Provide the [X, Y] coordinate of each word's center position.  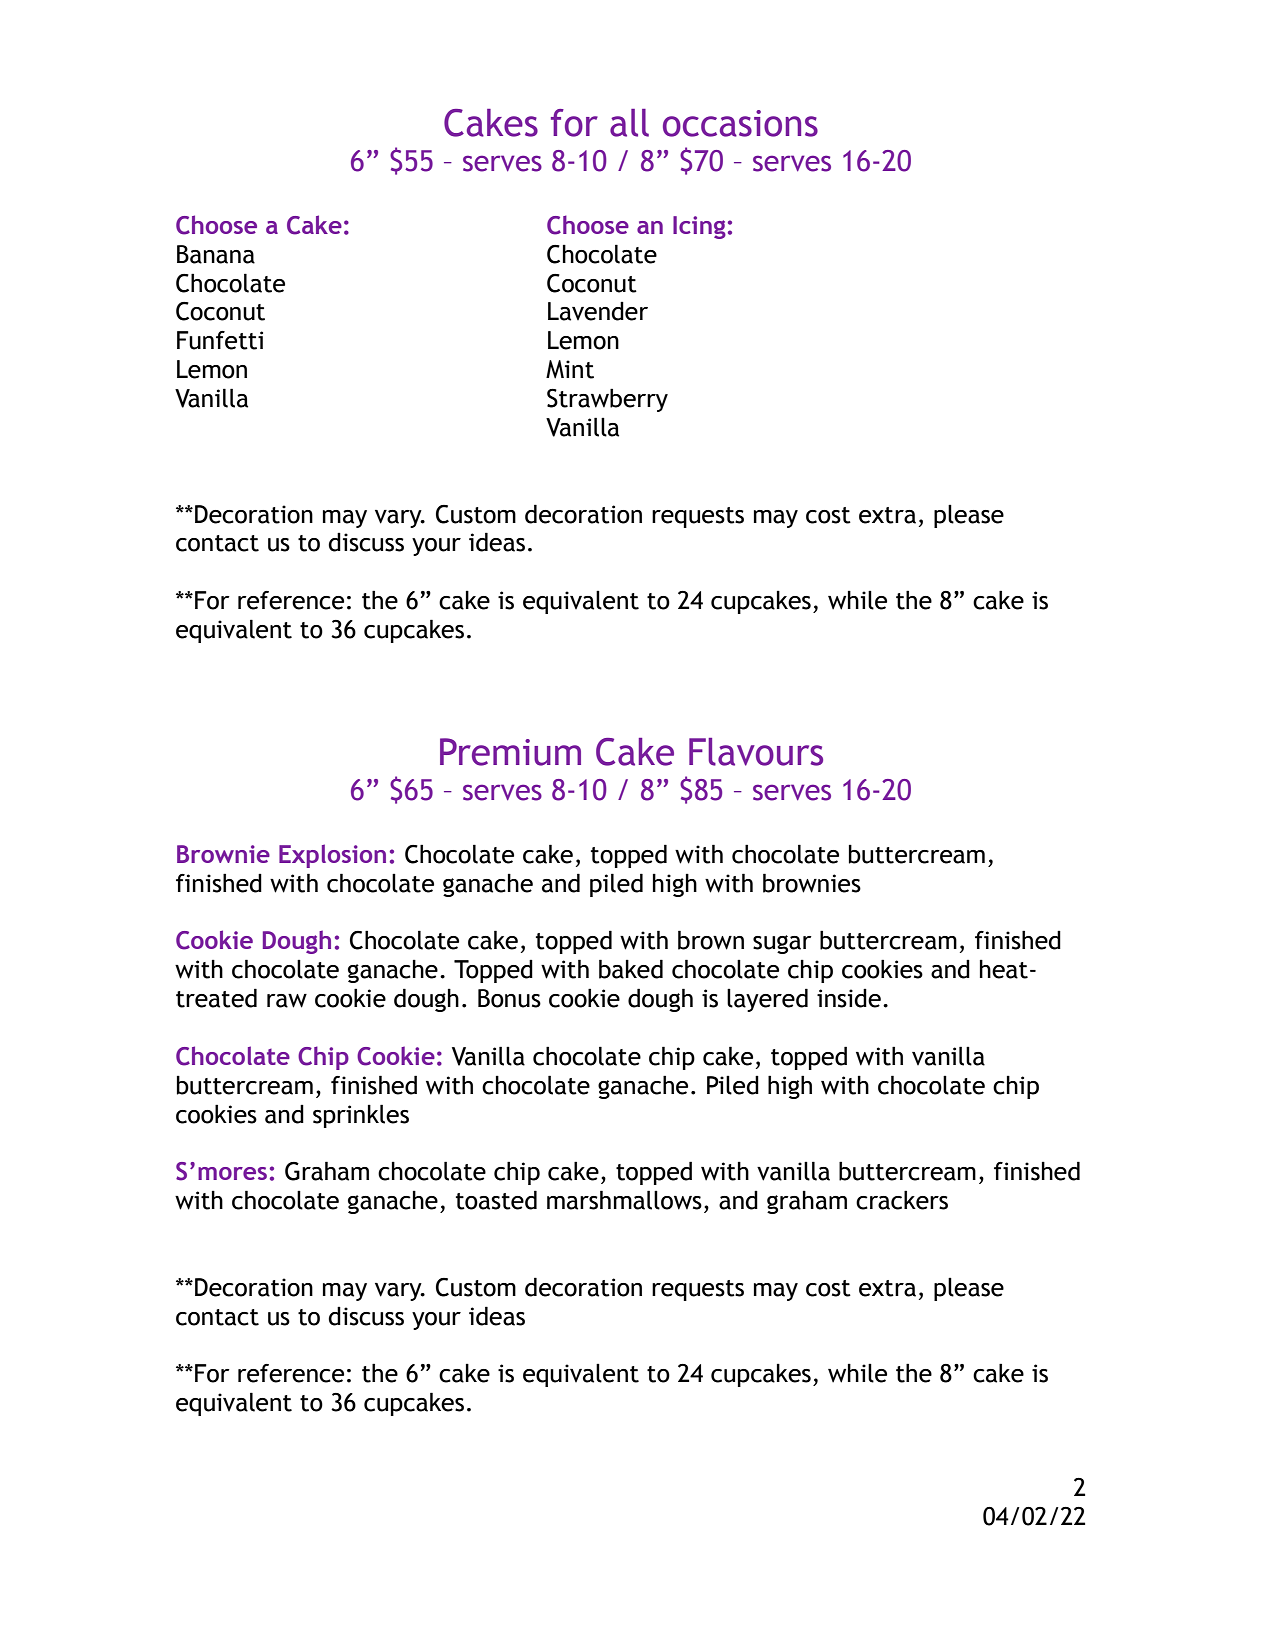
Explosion [332, 856]
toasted [496, 1200]
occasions [740, 123]
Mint [570, 369]
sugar [782, 944]
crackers [902, 1200]
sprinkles [361, 1116]
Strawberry [607, 400]
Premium [510, 752]
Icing [699, 227]
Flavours [756, 752]
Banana [216, 254]
